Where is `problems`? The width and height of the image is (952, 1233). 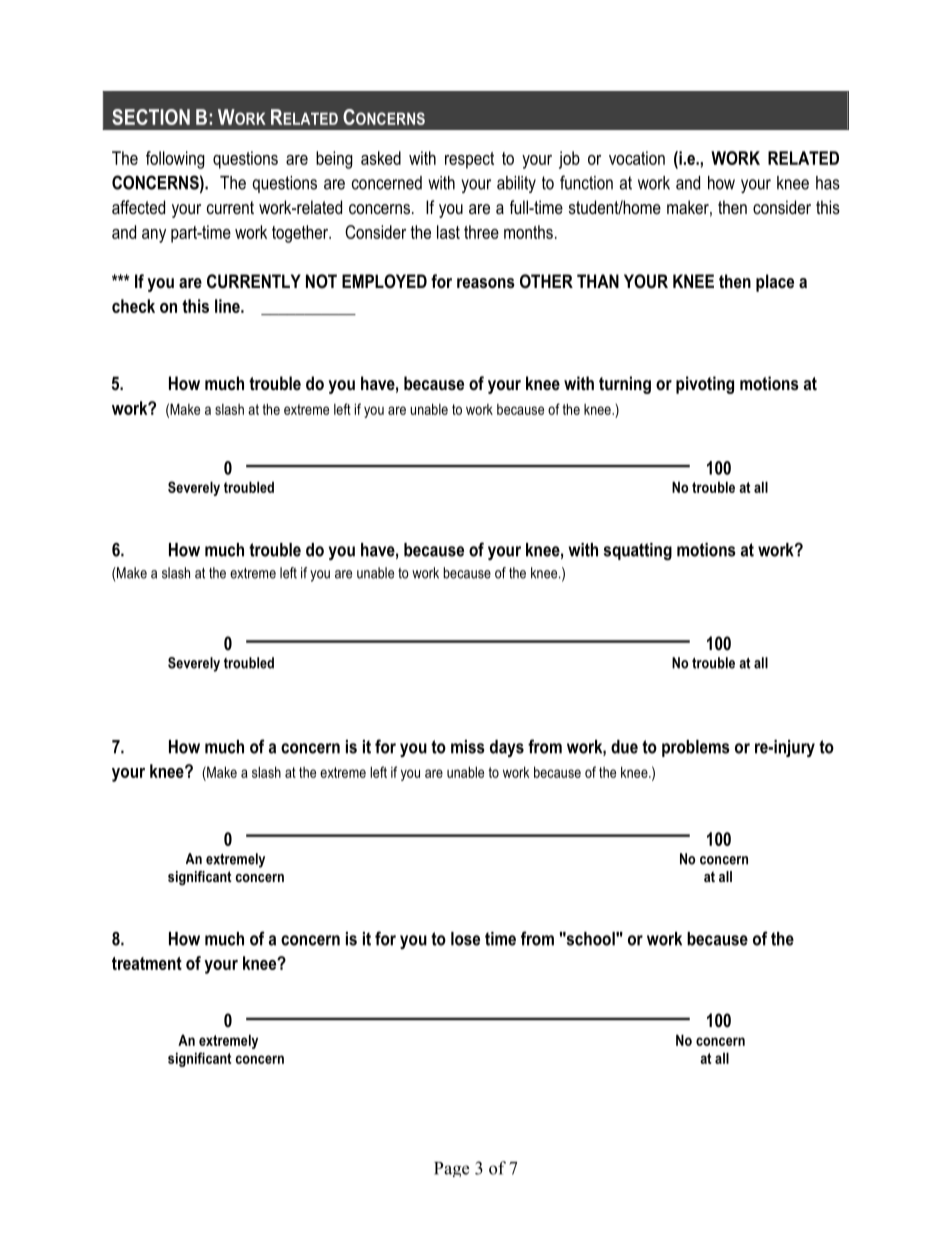
problems is located at coordinates (696, 748).
